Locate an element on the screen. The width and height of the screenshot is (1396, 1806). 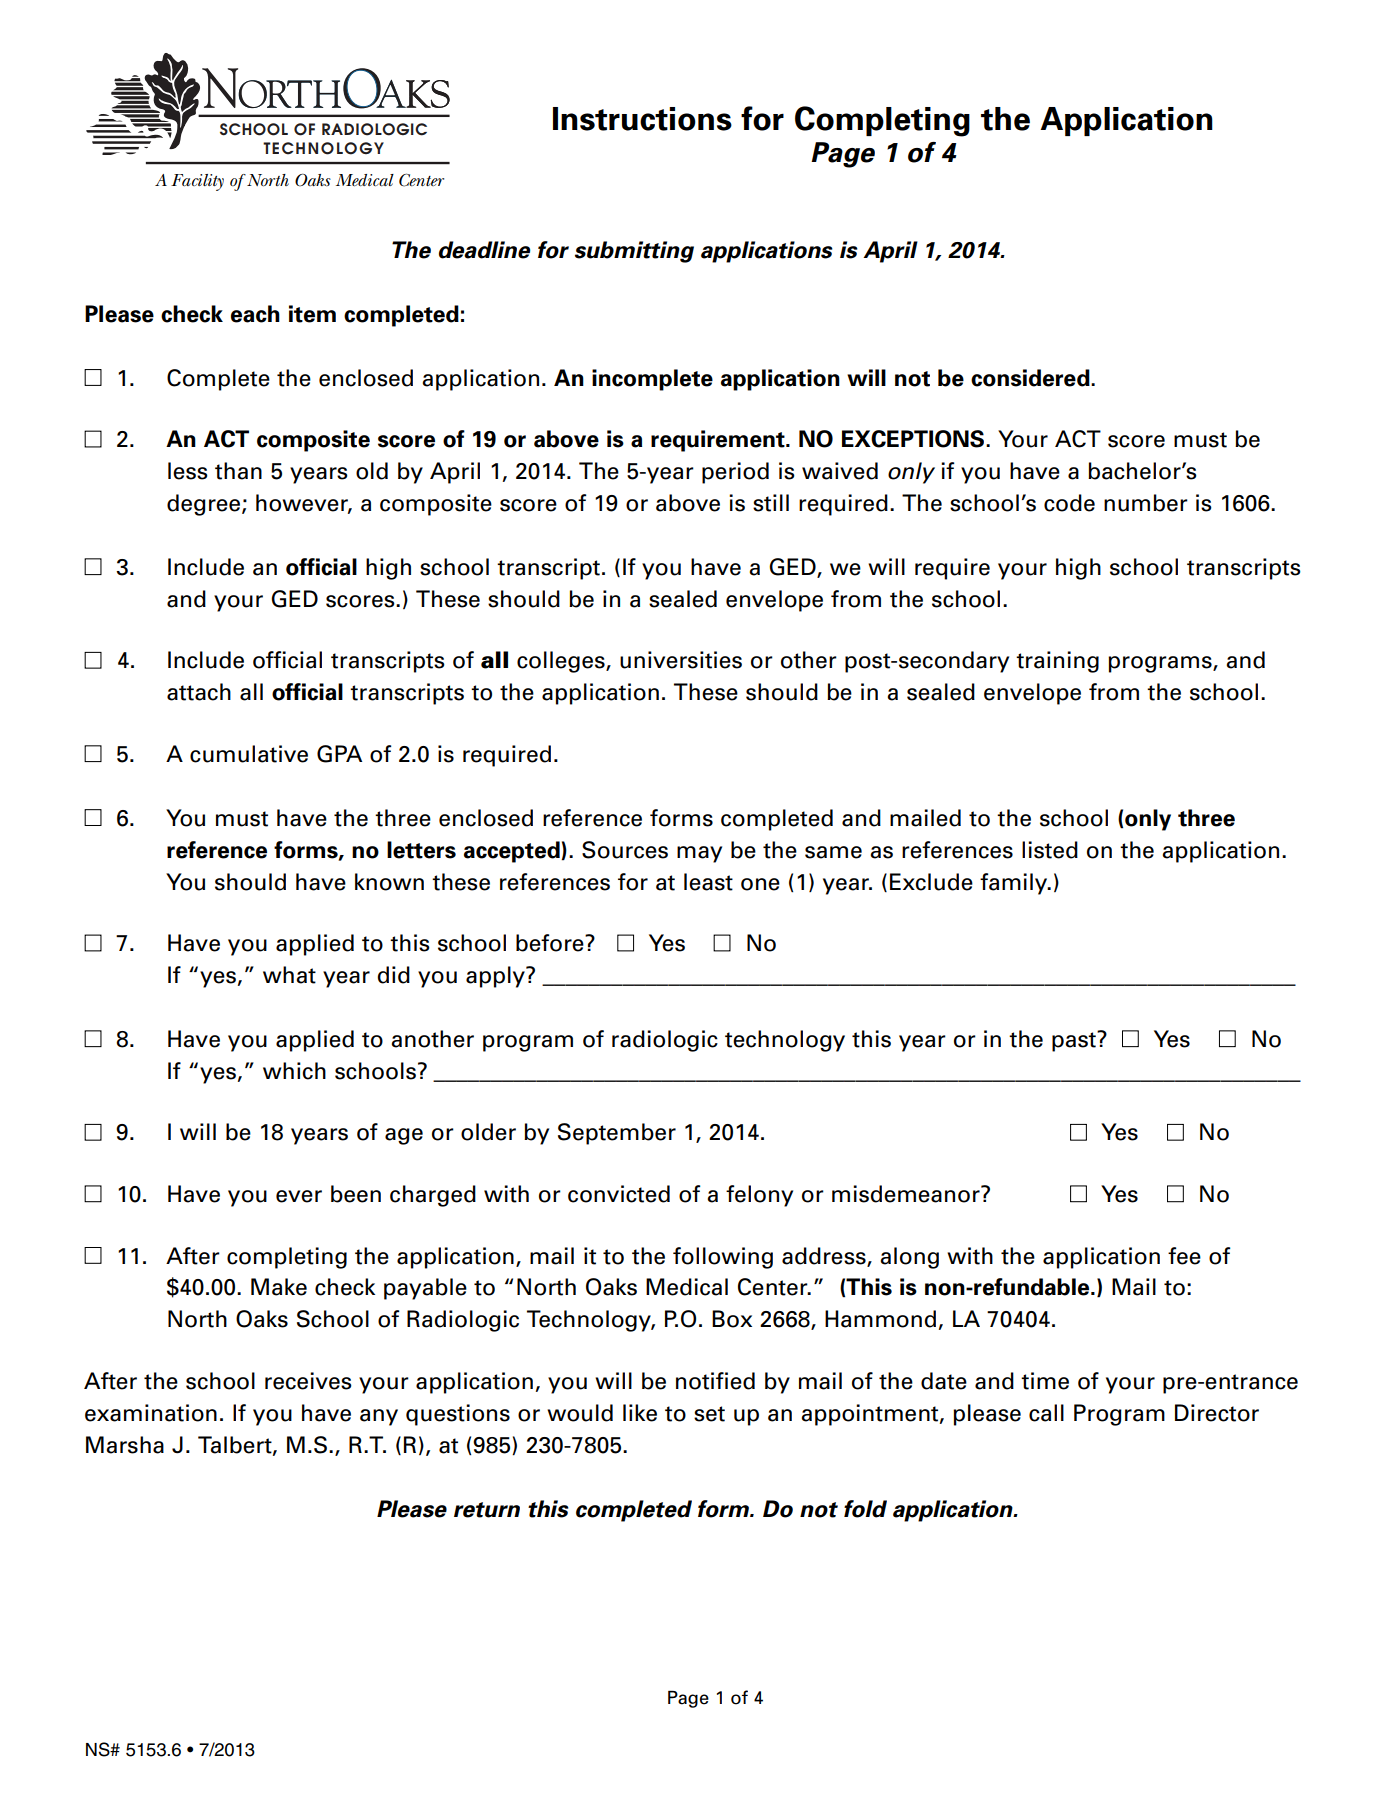
been is located at coordinates (356, 1194).
